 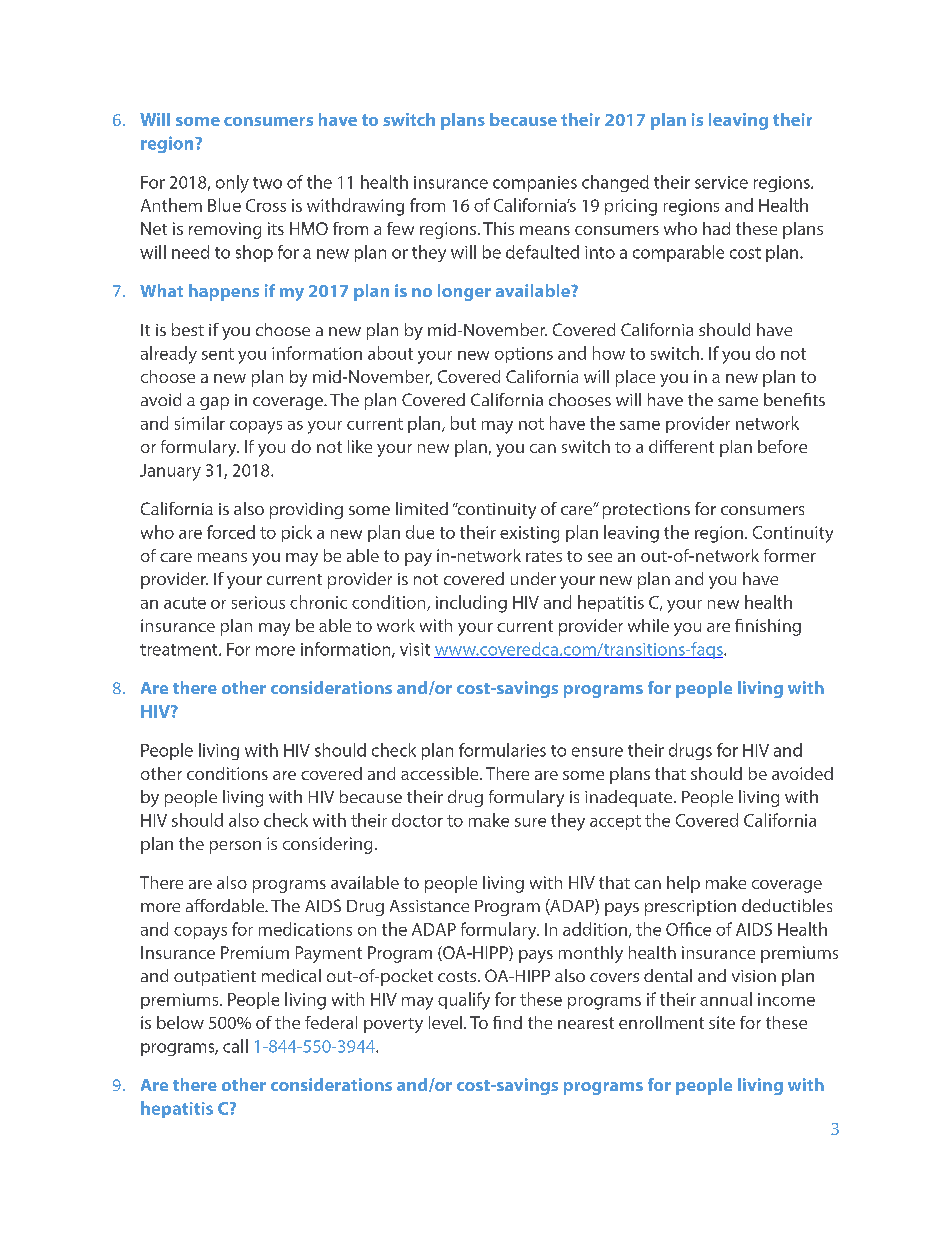 What do you see at coordinates (415, 649) in the page?
I see `visit` at bounding box center [415, 649].
